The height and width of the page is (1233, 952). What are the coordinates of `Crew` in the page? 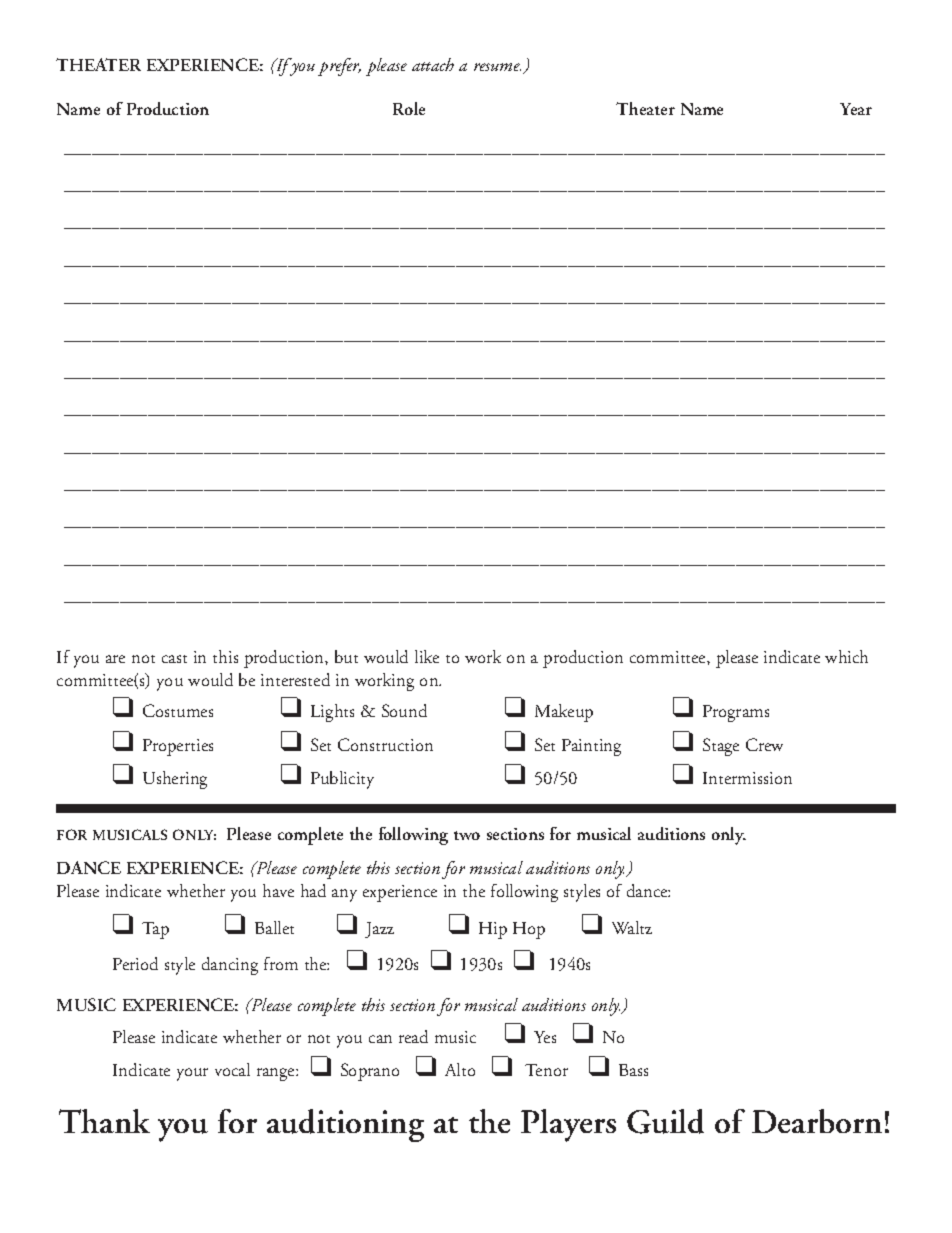 It's located at (764, 744).
